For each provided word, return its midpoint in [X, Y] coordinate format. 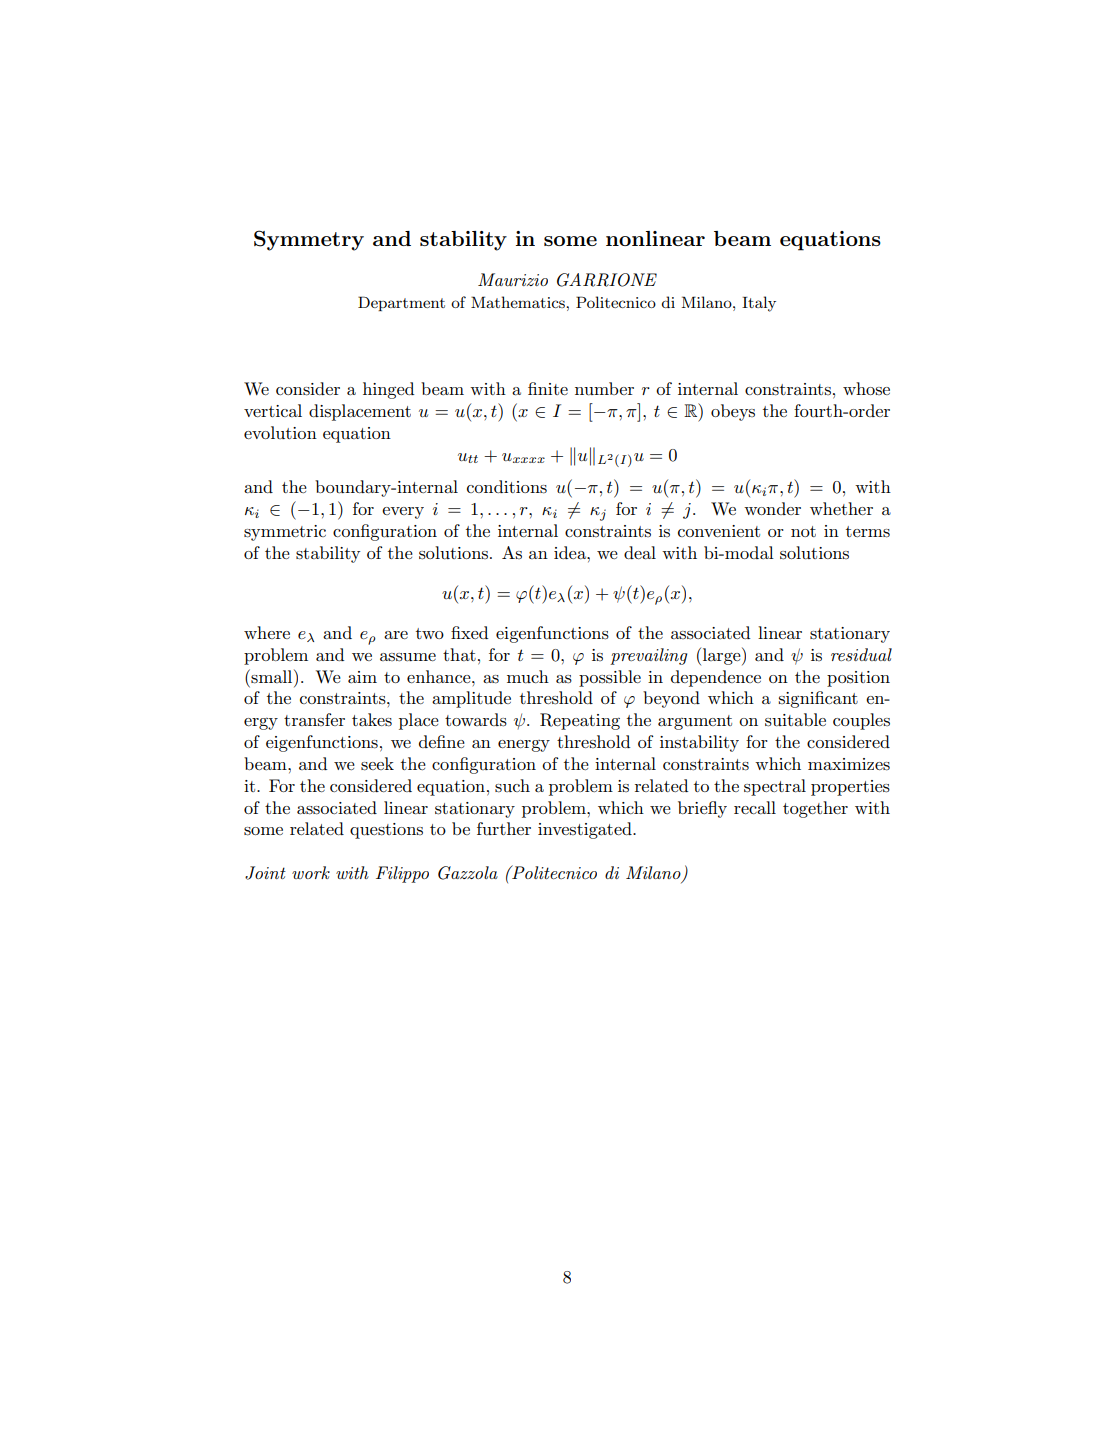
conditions [507, 487]
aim [362, 677]
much [528, 677]
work [311, 872]
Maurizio [513, 279]
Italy [759, 304]
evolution [280, 432]
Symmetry [309, 240]
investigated [586, 830]
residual [861, 655]
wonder [772, 508]
